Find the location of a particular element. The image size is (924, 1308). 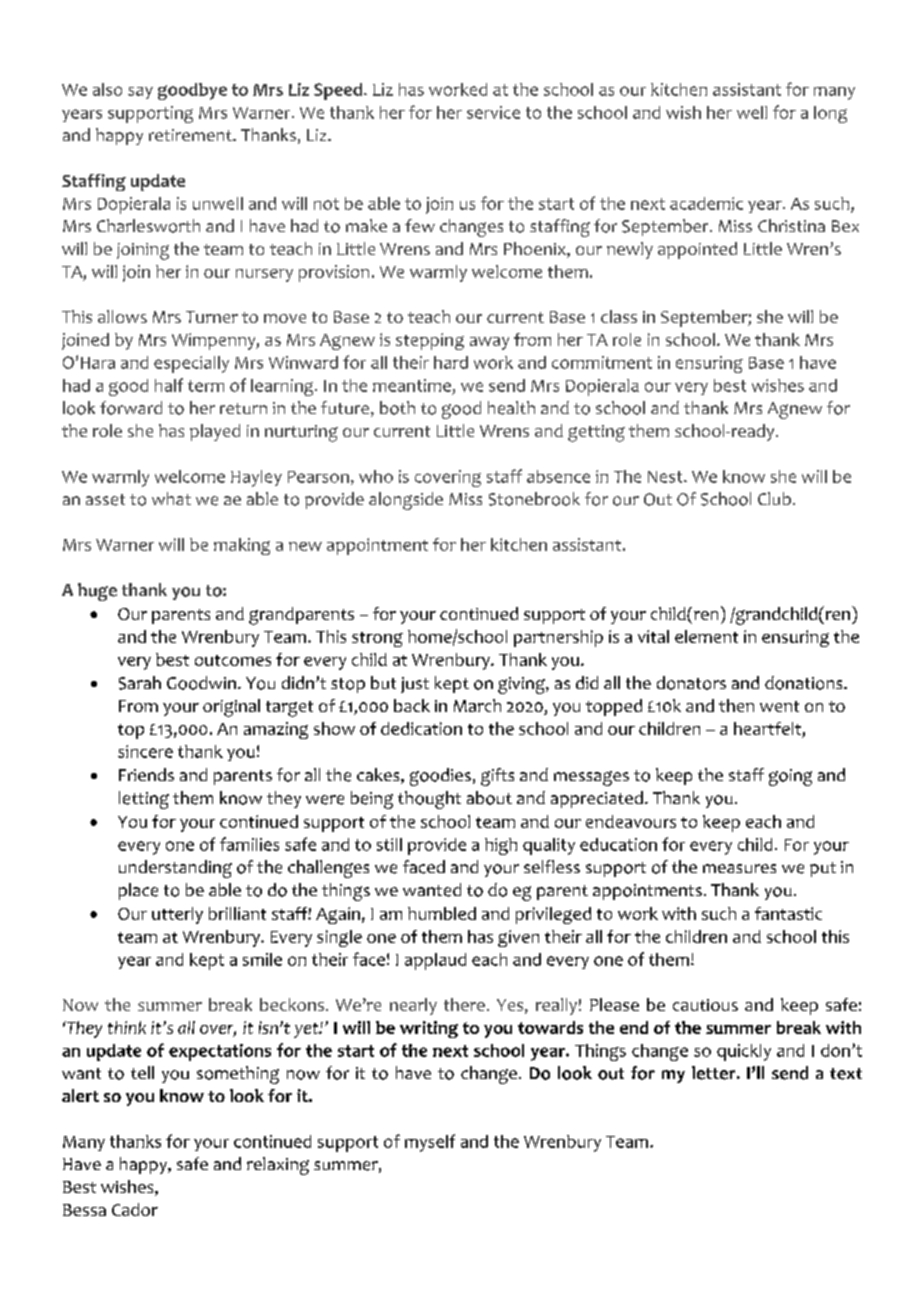

sincere is located at coordinates (145, 751).
